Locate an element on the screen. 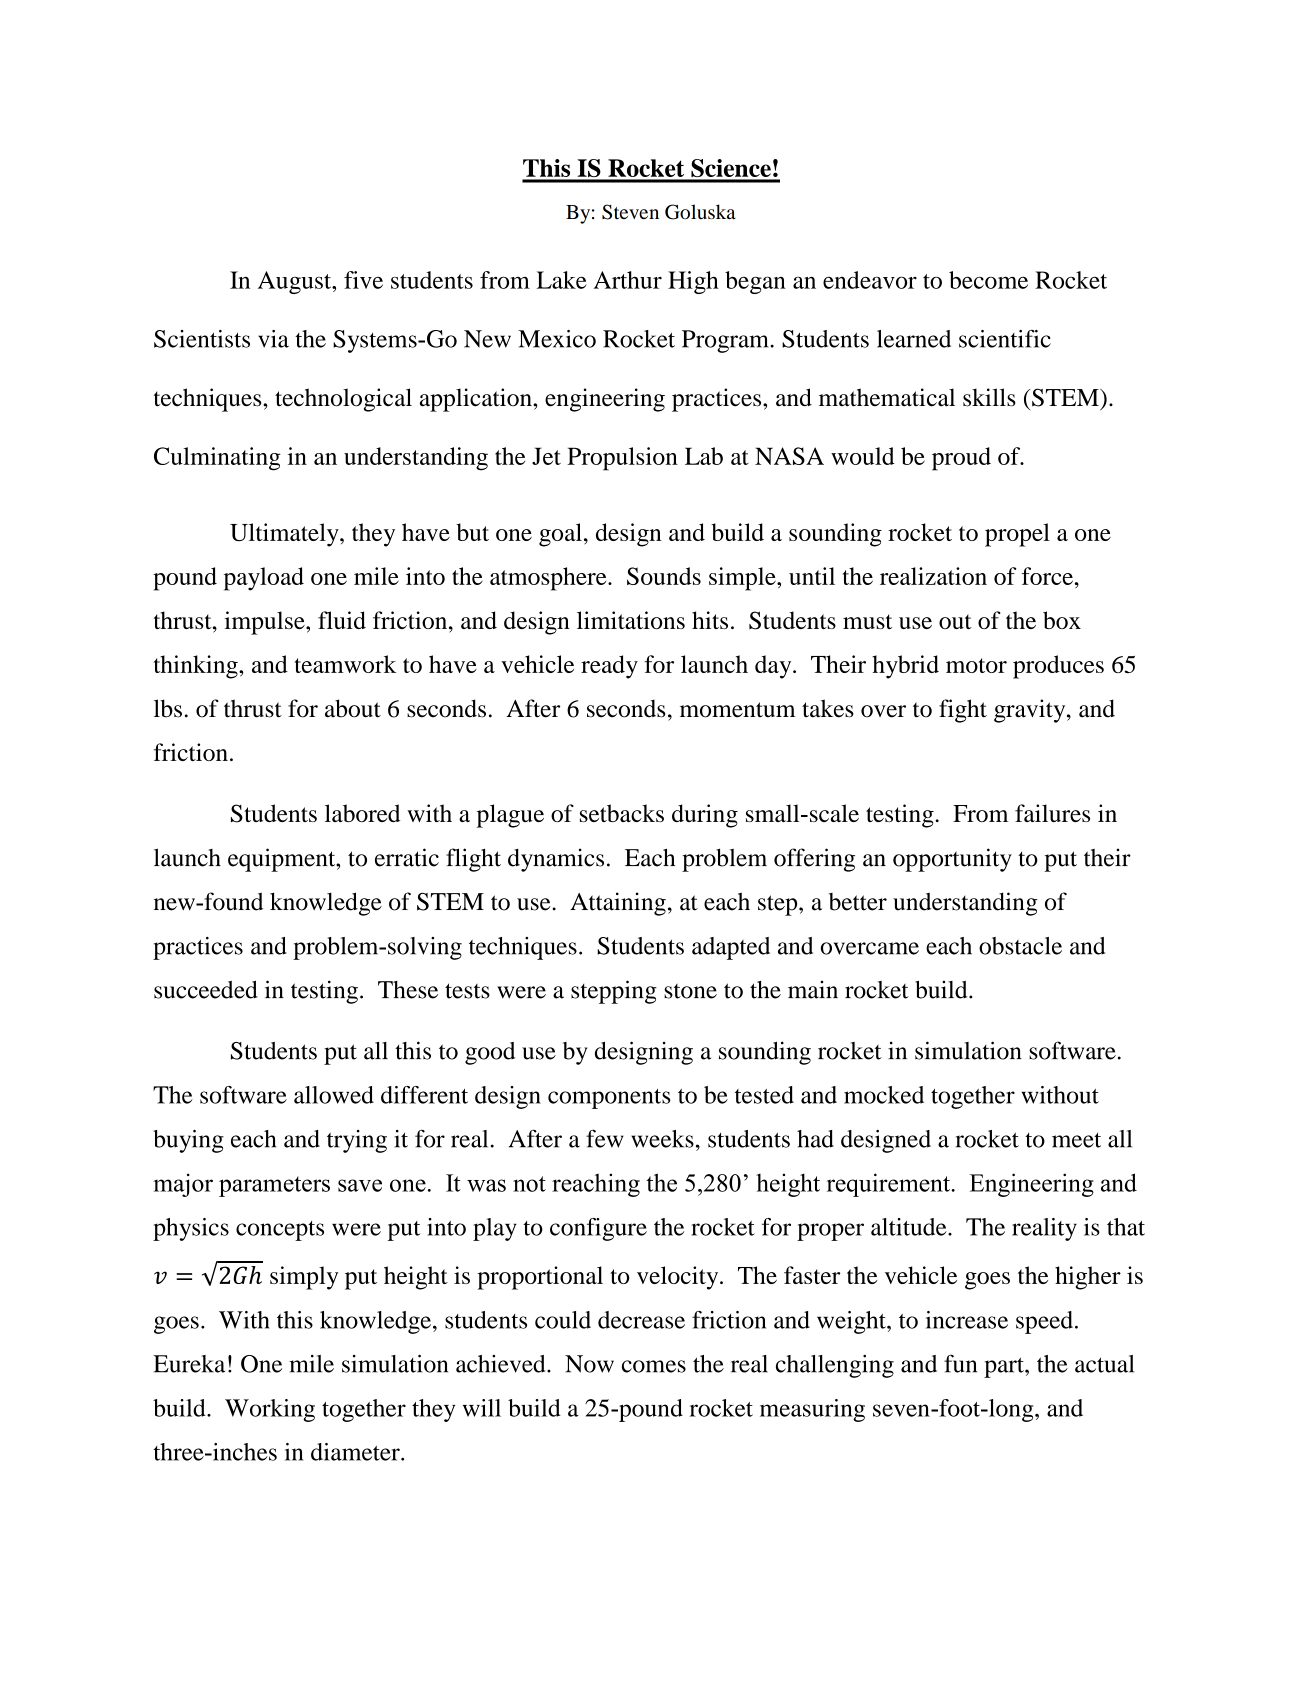 Image resolution: width=1302 pixels, height=1685 pixels. Arthur is located at coordinates (628, 280).
